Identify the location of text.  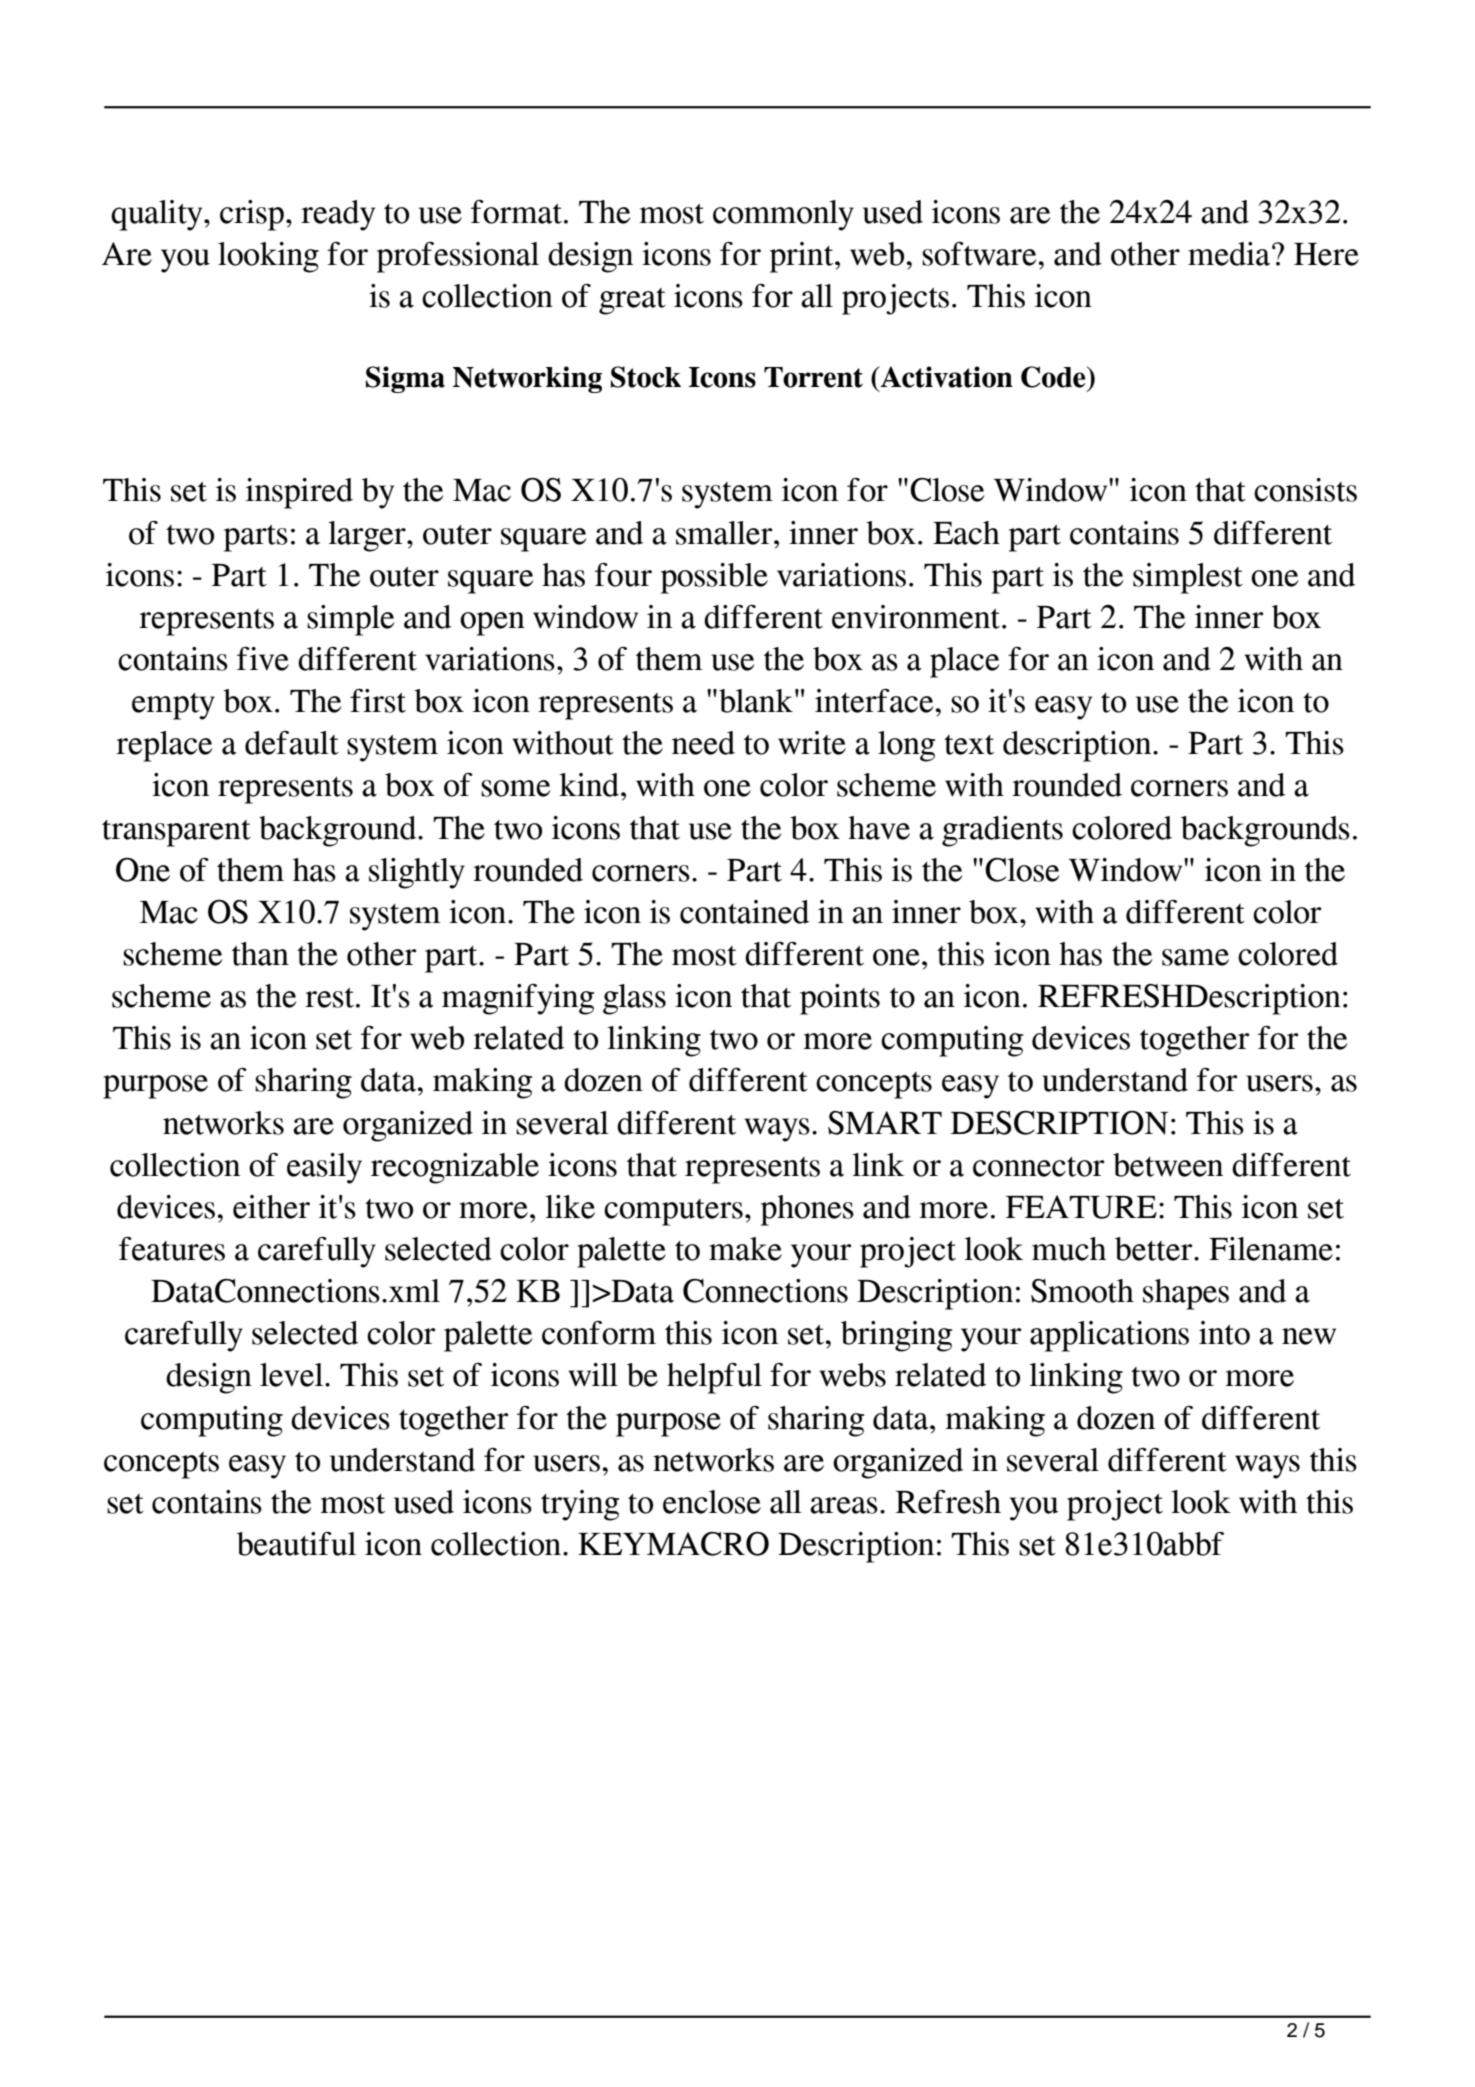
(969, 745).
